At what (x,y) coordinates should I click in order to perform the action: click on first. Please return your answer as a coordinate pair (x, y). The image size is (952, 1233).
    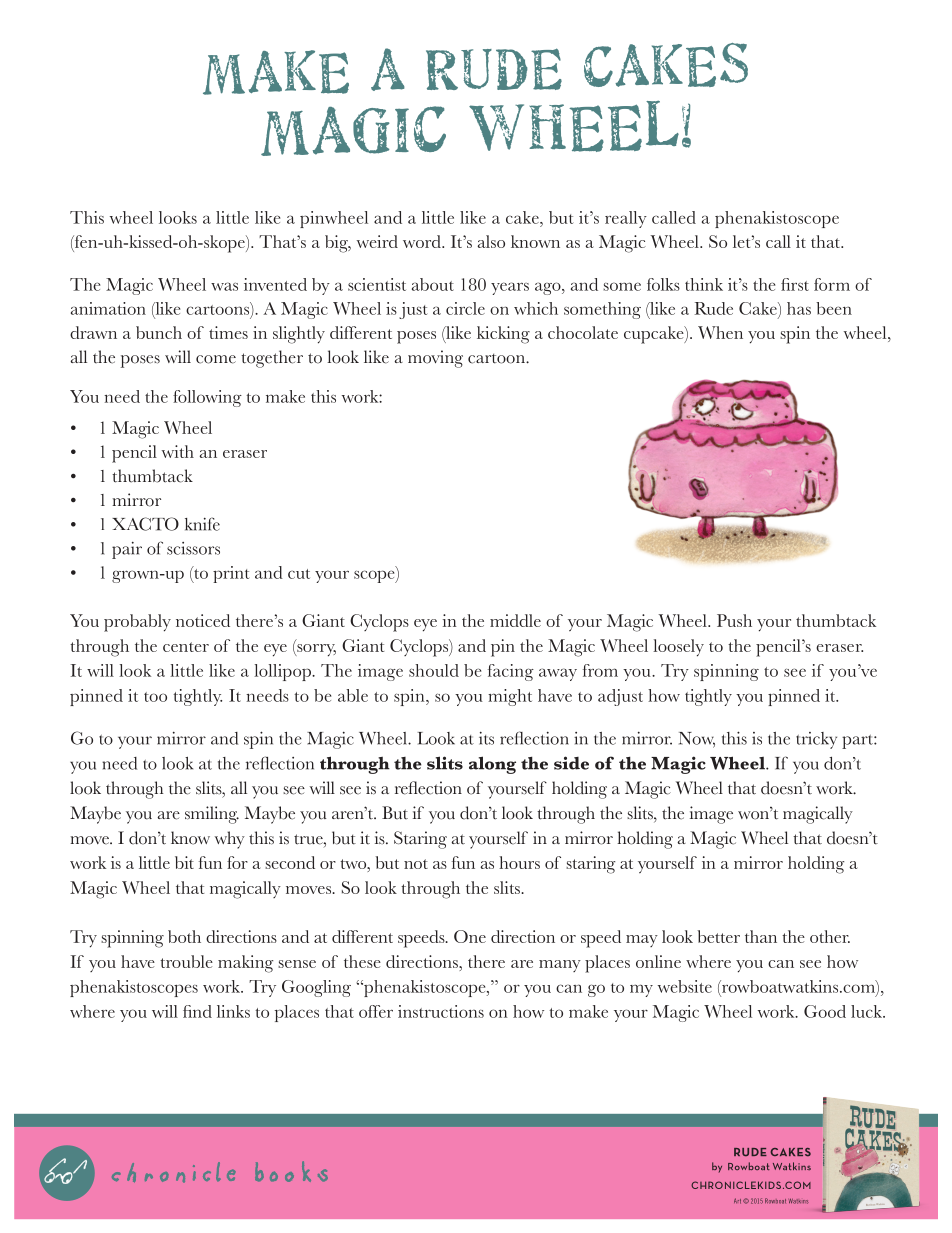
    Looking at the image, I should click on (795, 284).
